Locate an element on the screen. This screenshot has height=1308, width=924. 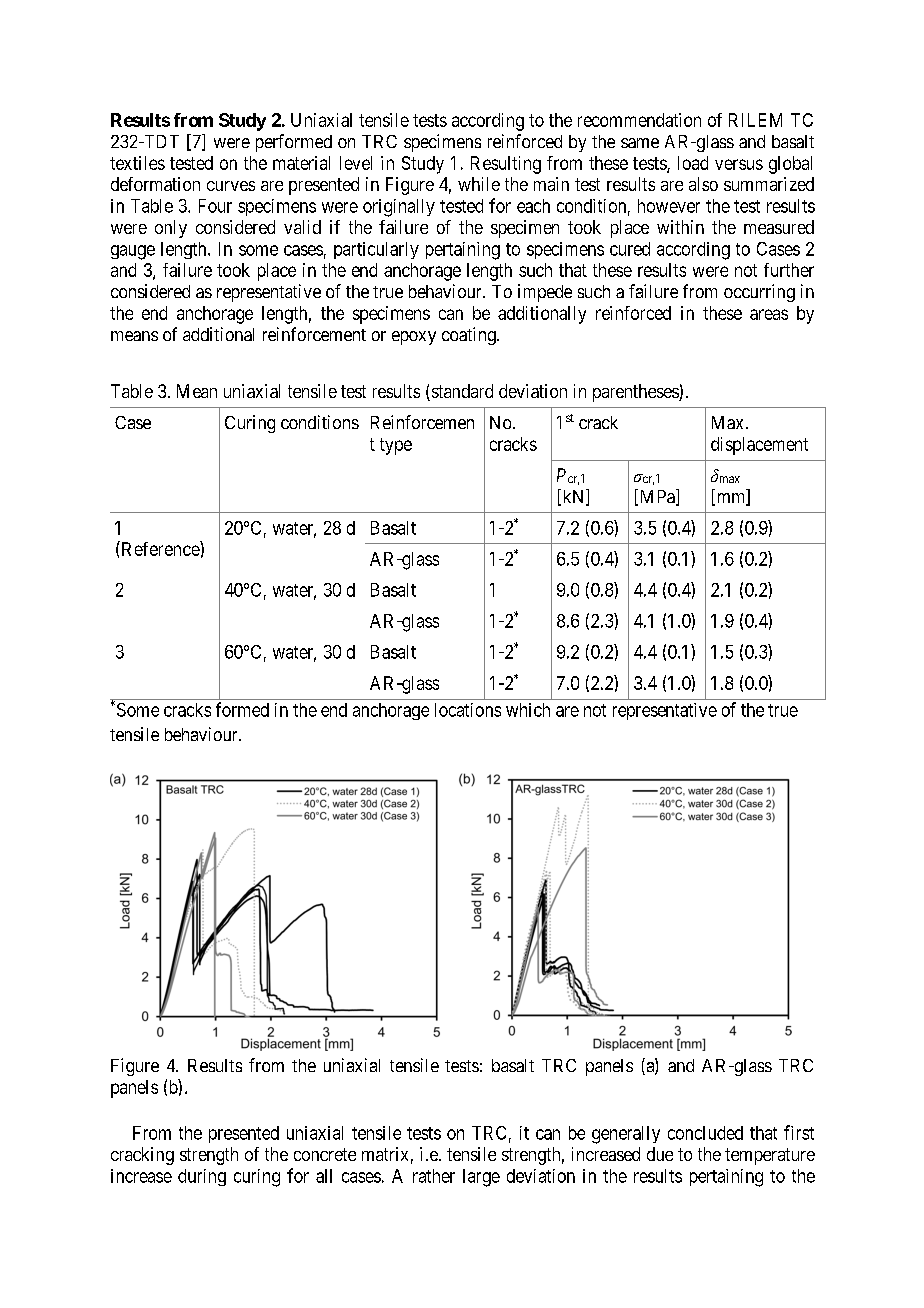
versus is located at coordinates (739, 164).
